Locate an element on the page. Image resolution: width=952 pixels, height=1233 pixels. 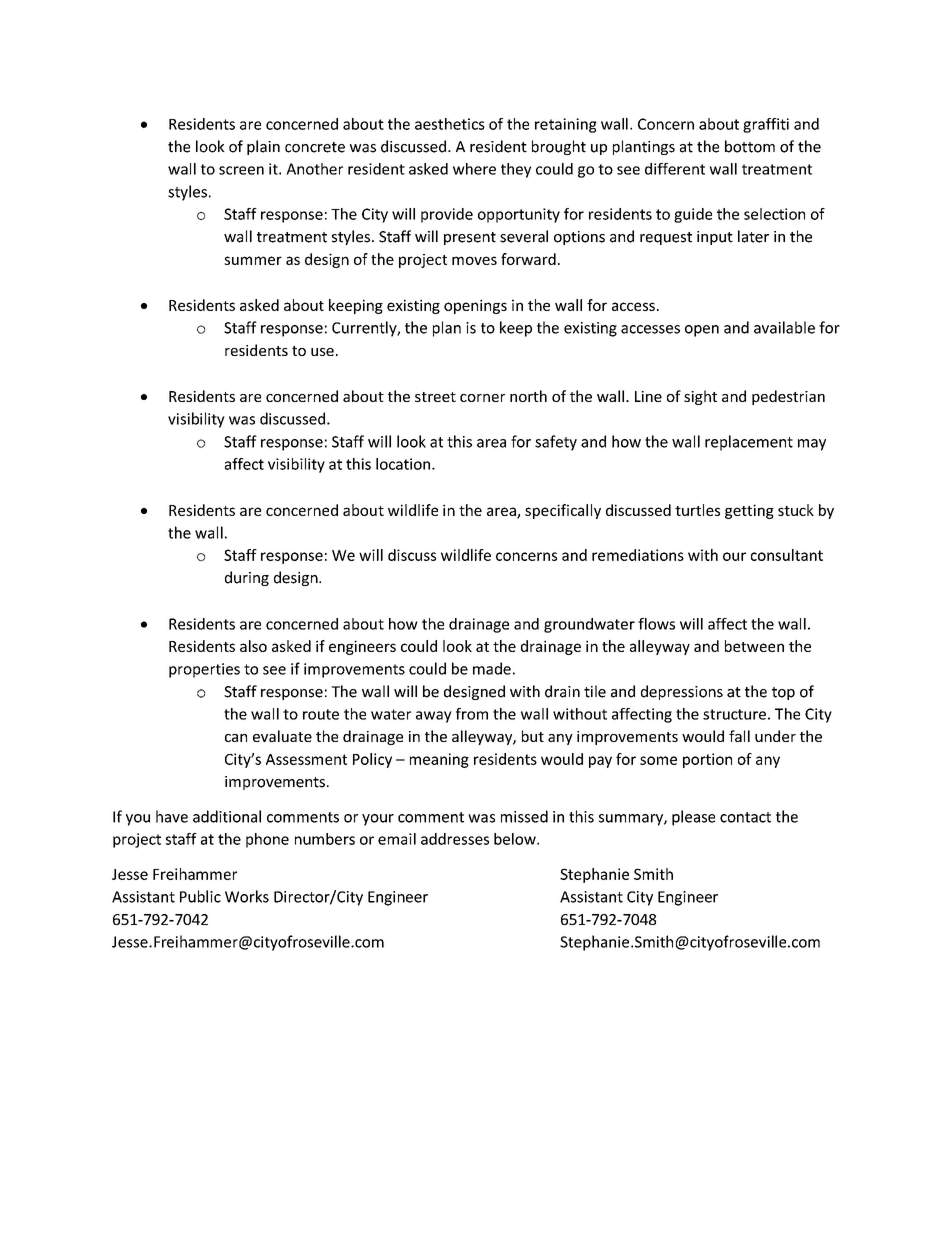
getting is located at coordinates (749, 511).
